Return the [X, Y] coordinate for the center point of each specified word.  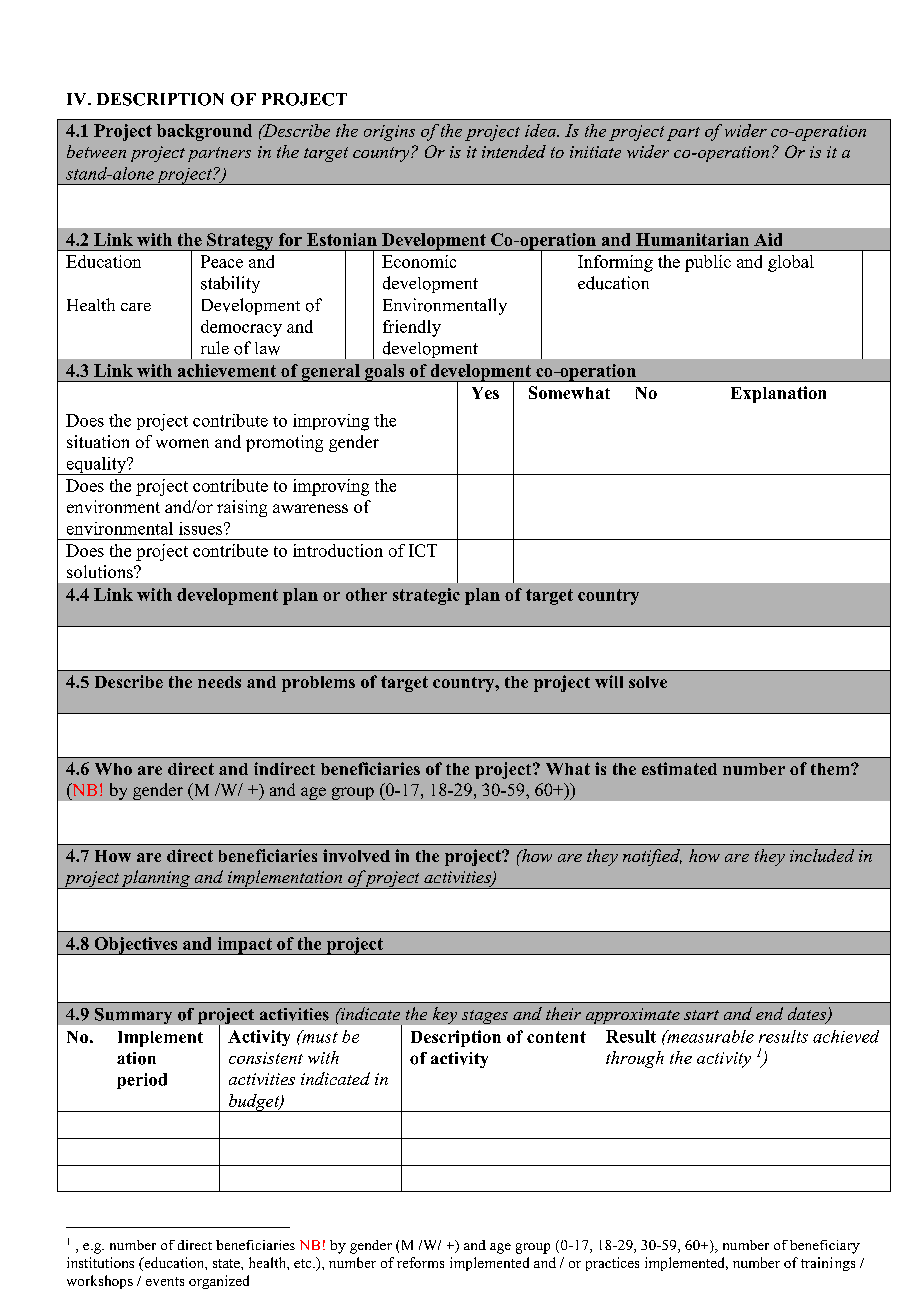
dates [808, 1015]
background [204, 132]
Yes [485, 393]
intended [514, 151]
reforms [420, 1262]
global [791, 263]
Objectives [136, 946]
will [609, 681]
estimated [679, 768]
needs [219, 682]
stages [485, 1017]
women [182, 443]
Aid [768, 239]
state [227, 1263]
